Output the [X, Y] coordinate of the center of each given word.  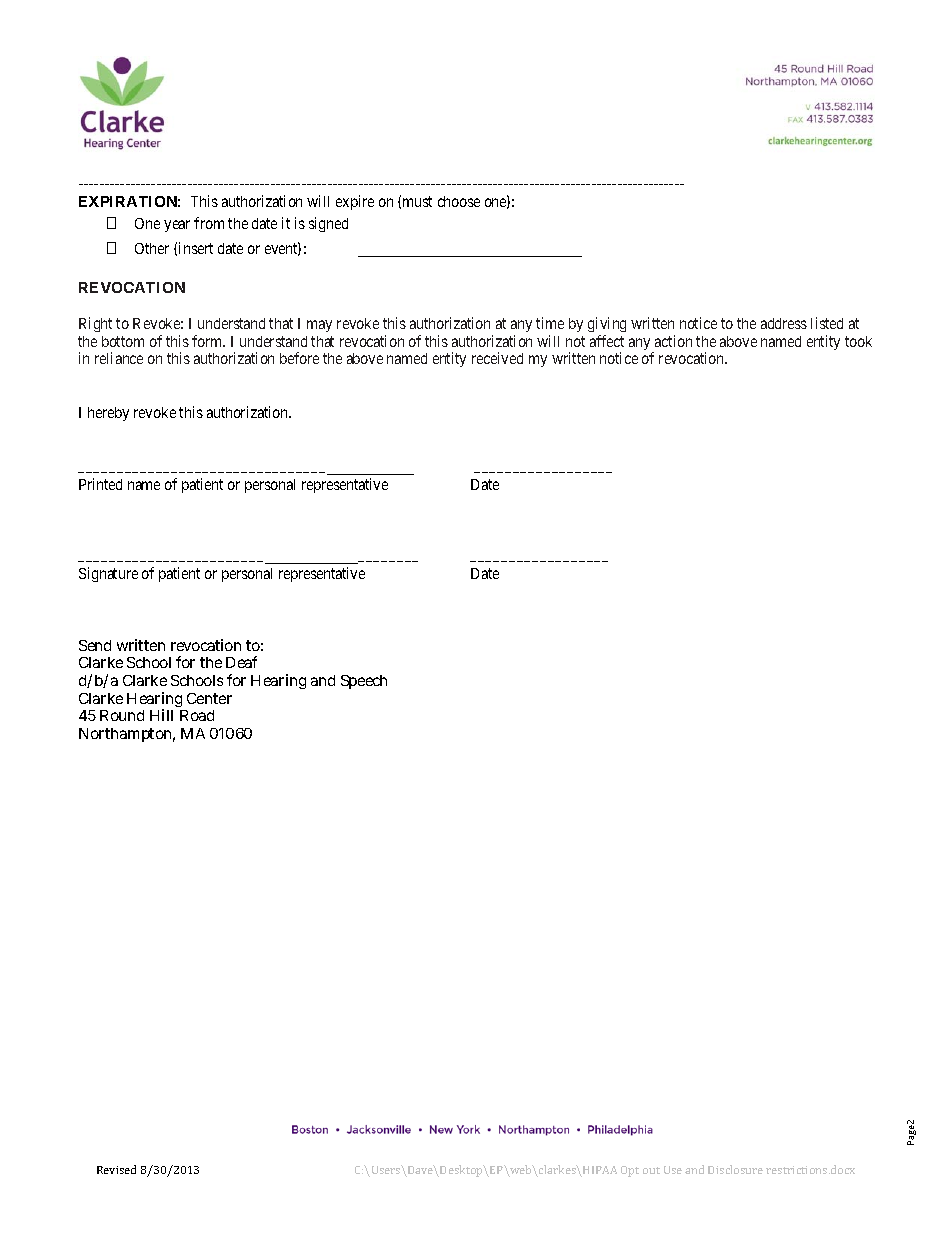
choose [459, 201]
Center [209, 698]
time [550, 323]
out [651, 1170]
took [858, 341]
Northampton [127, 735]
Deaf [241, 662]
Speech [364, 682]
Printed [100, 484]
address [784, 323]
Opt [630, 1171]
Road [197, 715]
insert [196, 248]
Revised [116, 1169]
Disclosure [735, 1169]
